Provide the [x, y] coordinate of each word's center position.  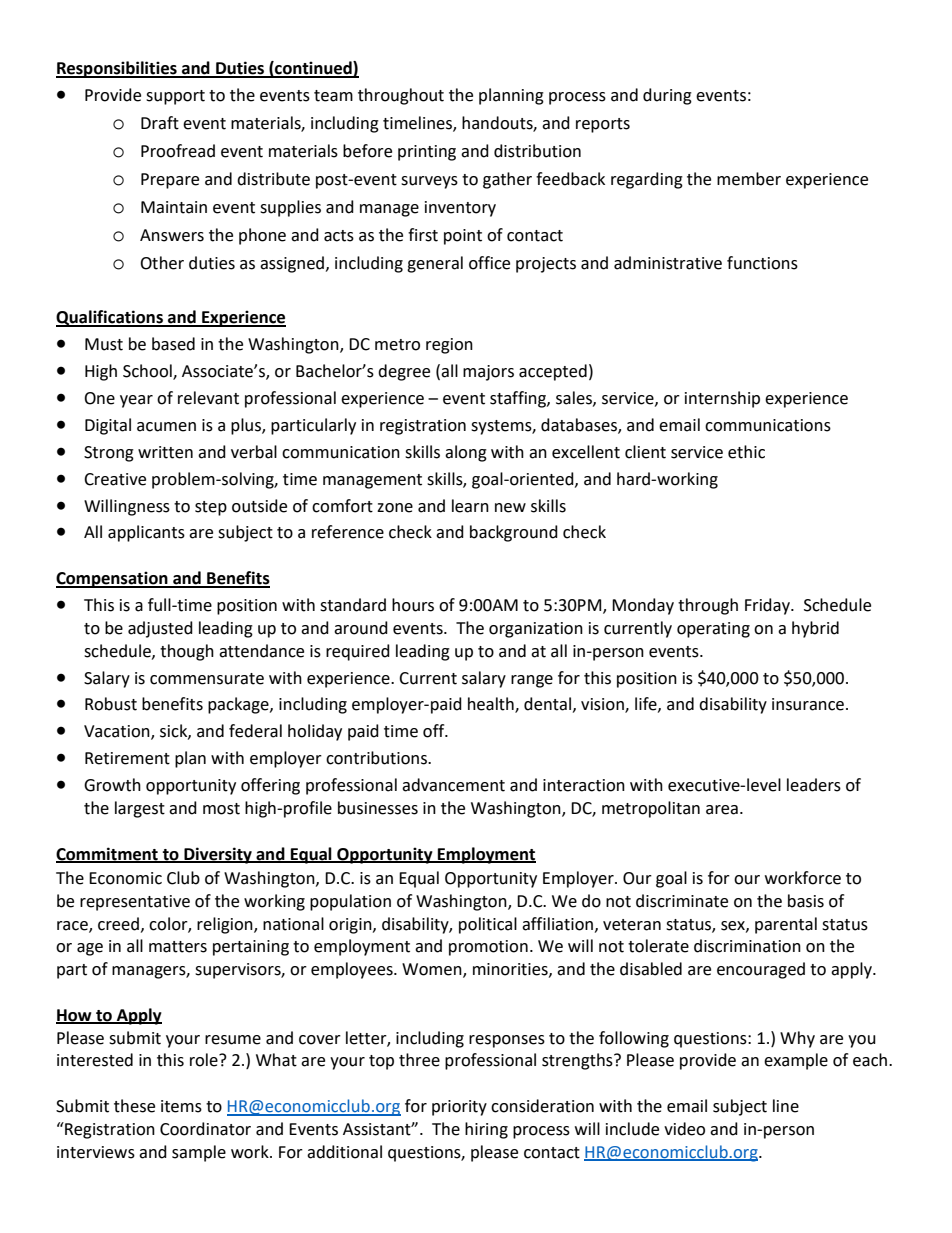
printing [427, 153]
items [181, 1106]
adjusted [160, 629]
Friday [768, 606]
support [175, 97]
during [667, 96]
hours [413, 605]
